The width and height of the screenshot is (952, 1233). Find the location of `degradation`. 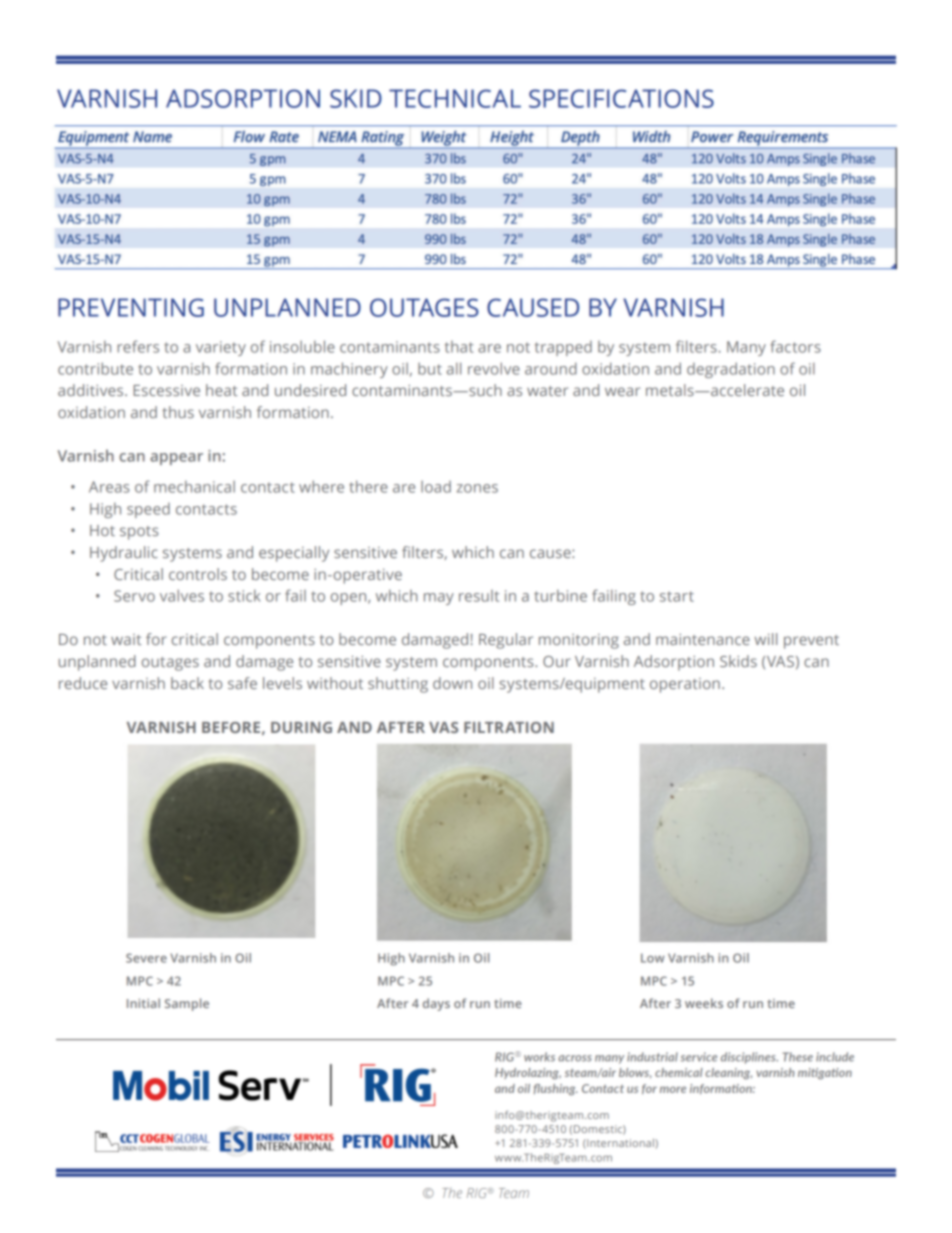

degradation is located at coordinates (731, 370).
